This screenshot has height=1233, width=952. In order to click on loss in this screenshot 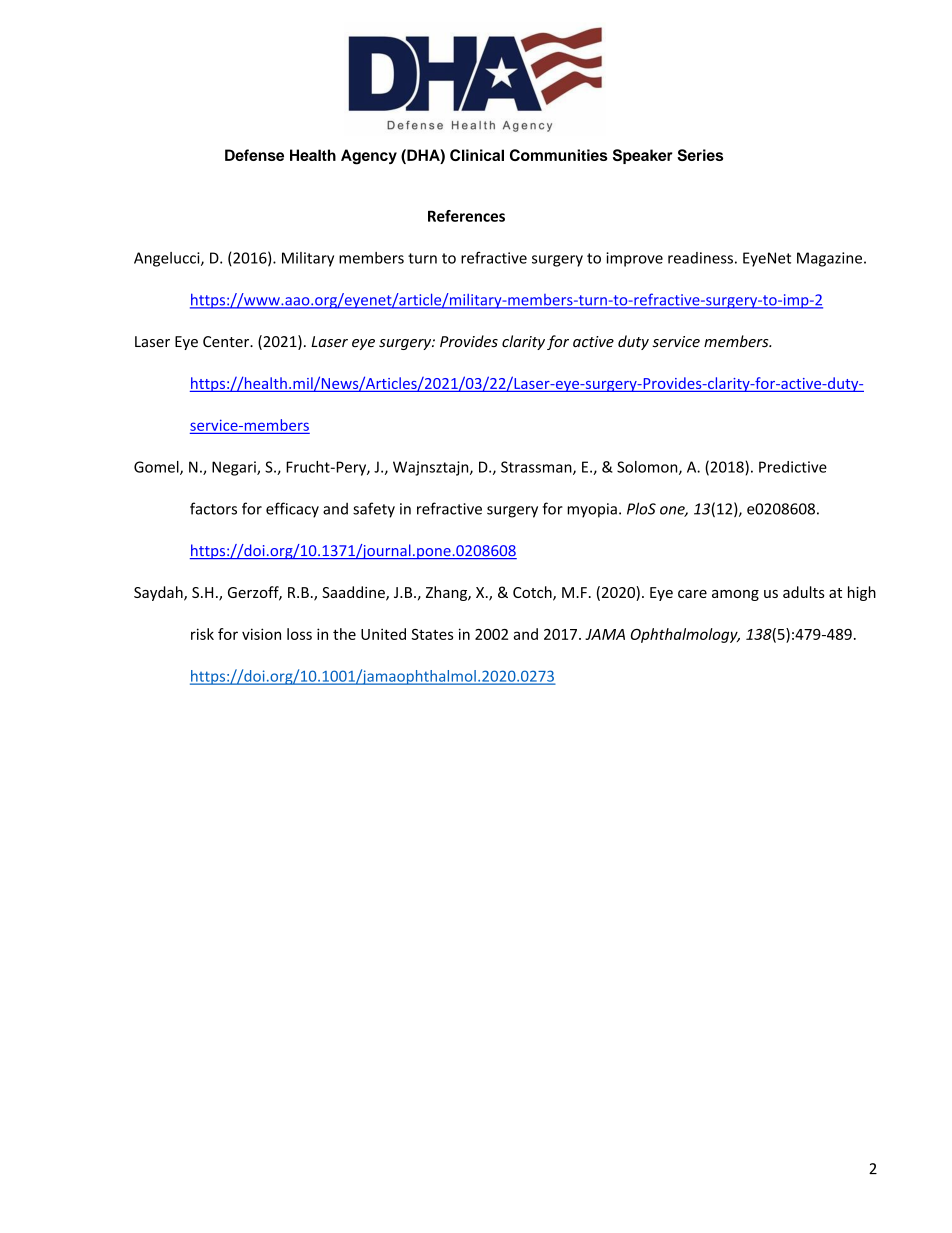, I will do `click(299, 634)`.
